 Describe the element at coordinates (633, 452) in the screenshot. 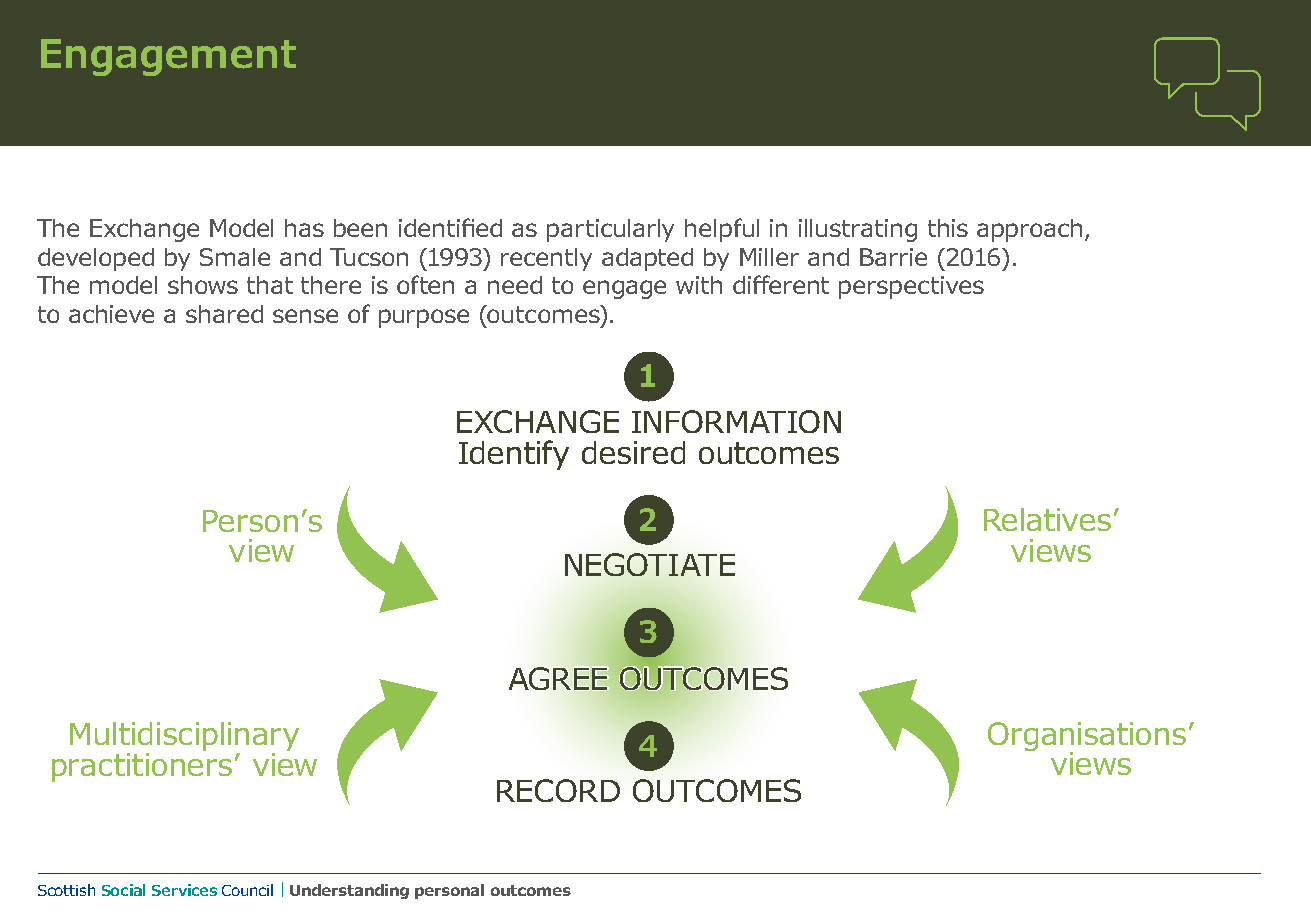

I see `desired` at that location.
